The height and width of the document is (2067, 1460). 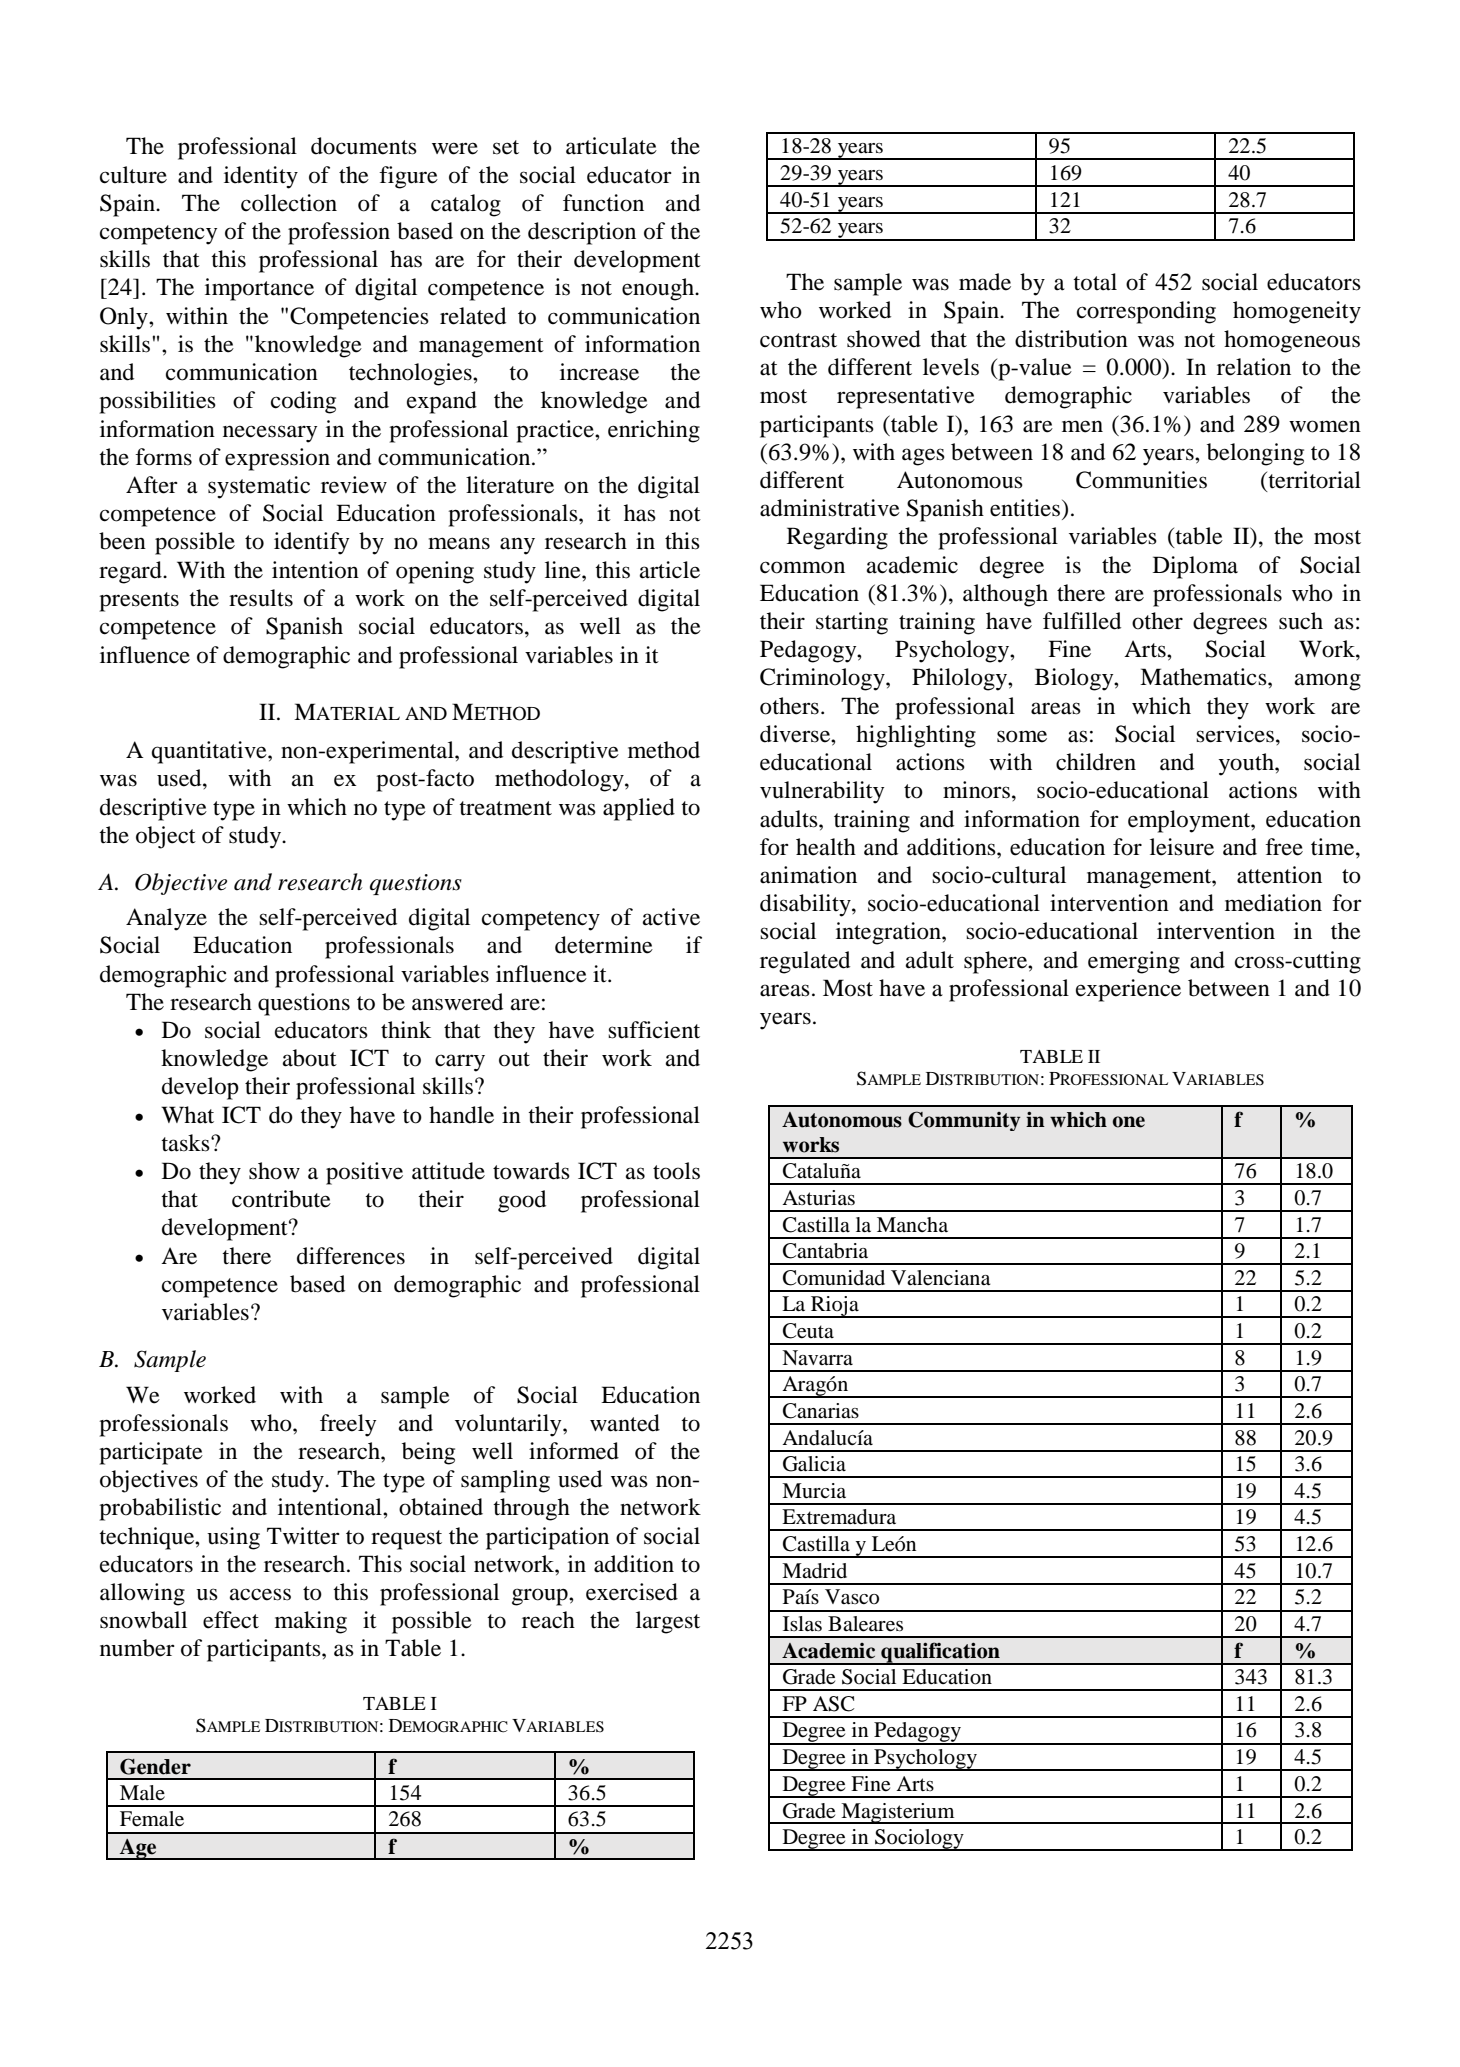 I want to click on total, so click(x=1095, y=282).
